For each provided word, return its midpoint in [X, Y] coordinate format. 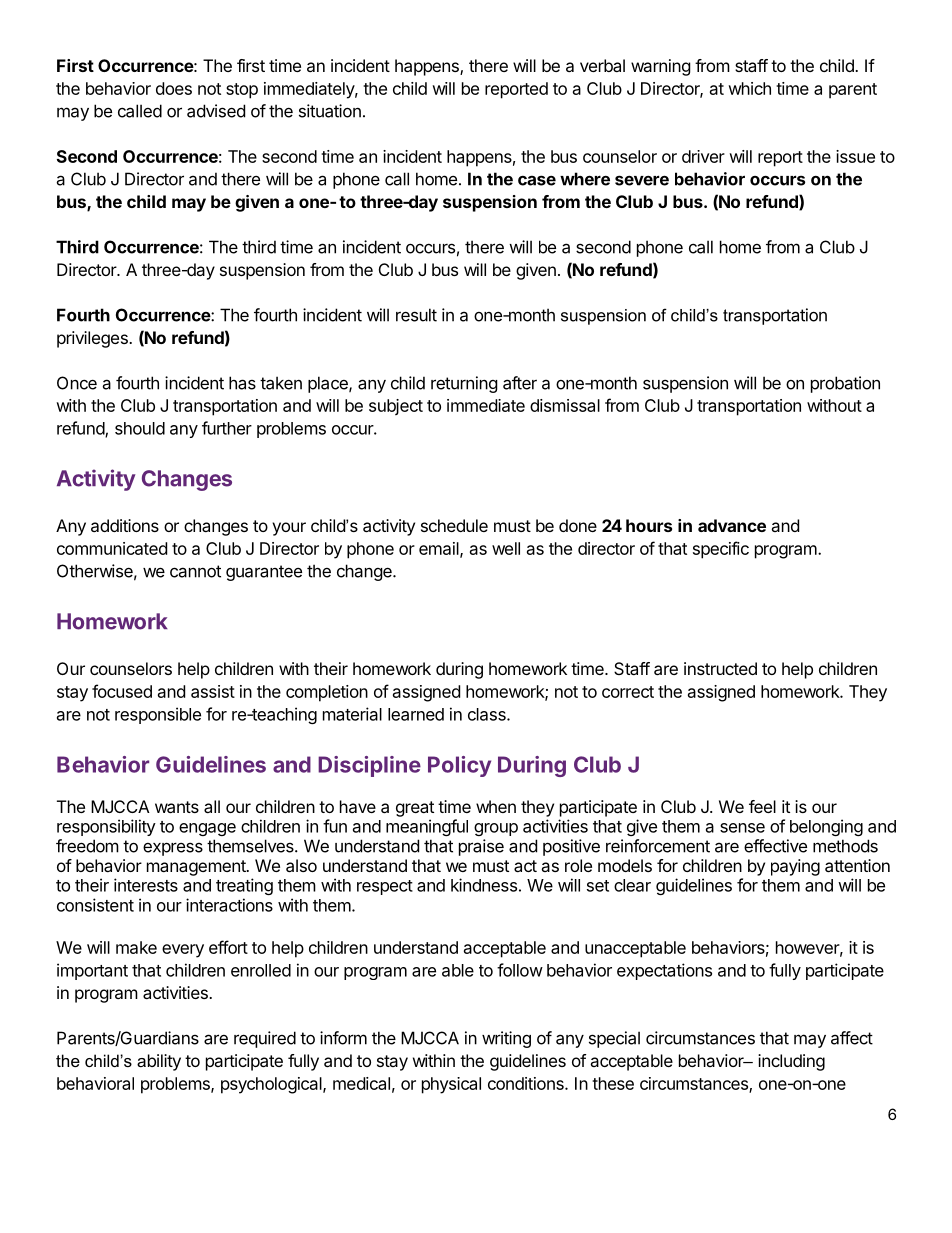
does [174, 88]
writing [506, 1039]
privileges [93, 339]
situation [330, 111]
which [749, 88]
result [416, 315]
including [791, 1062]
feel [762, 806]
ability [159, 1062]
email [440, 549]
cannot [195, 571]
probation [845, 384]
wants [177, 807]
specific [721, 550]
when [496, 806]
